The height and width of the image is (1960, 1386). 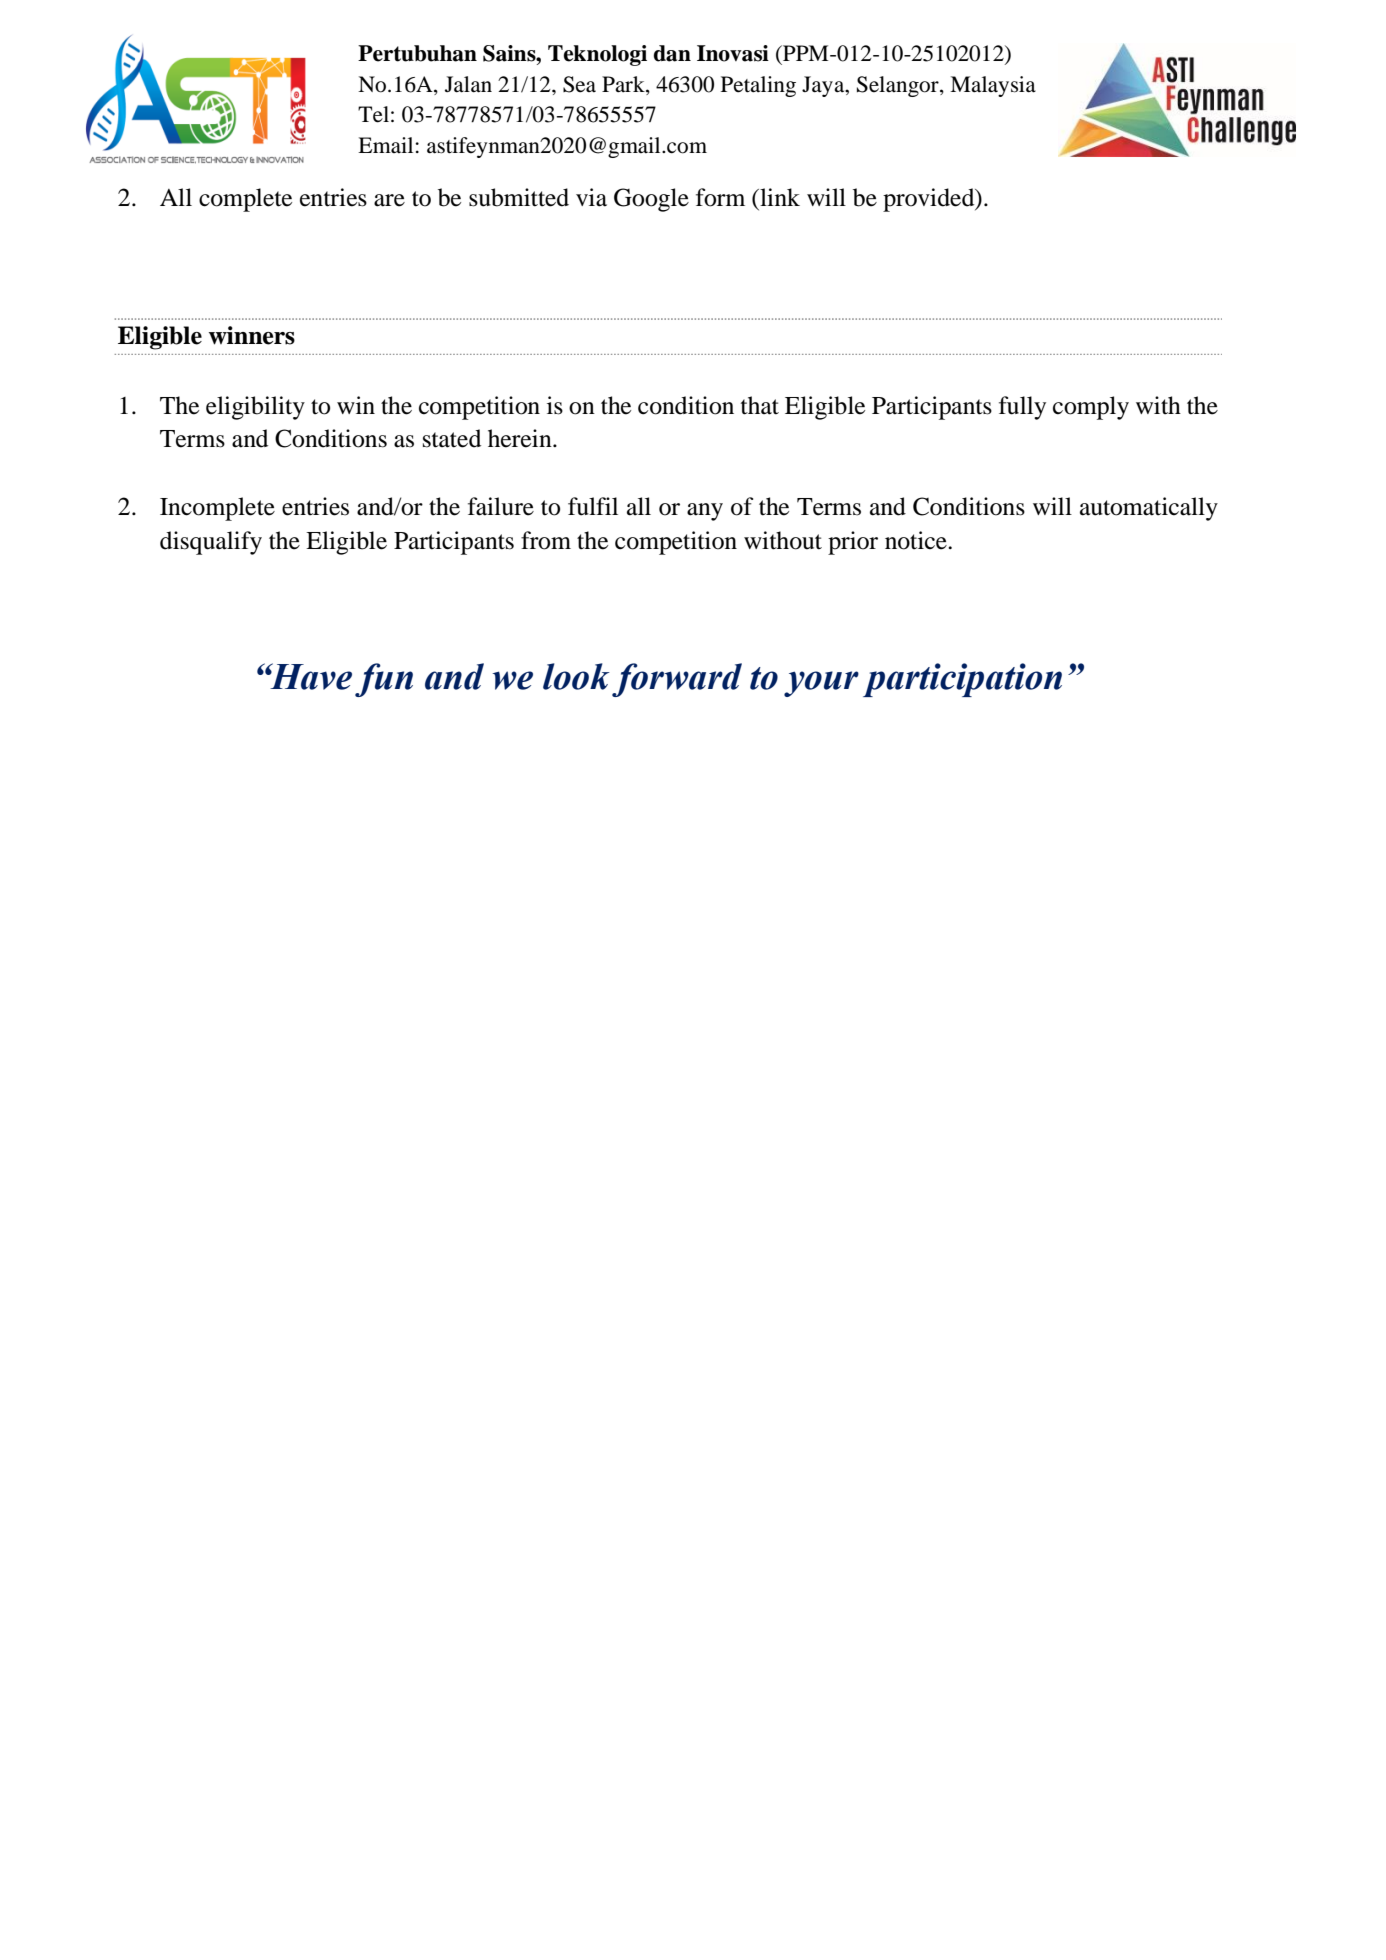 What do you see at coordinates (252, 335) in the image?
I see `winners` at bounding box center [252, 335].
